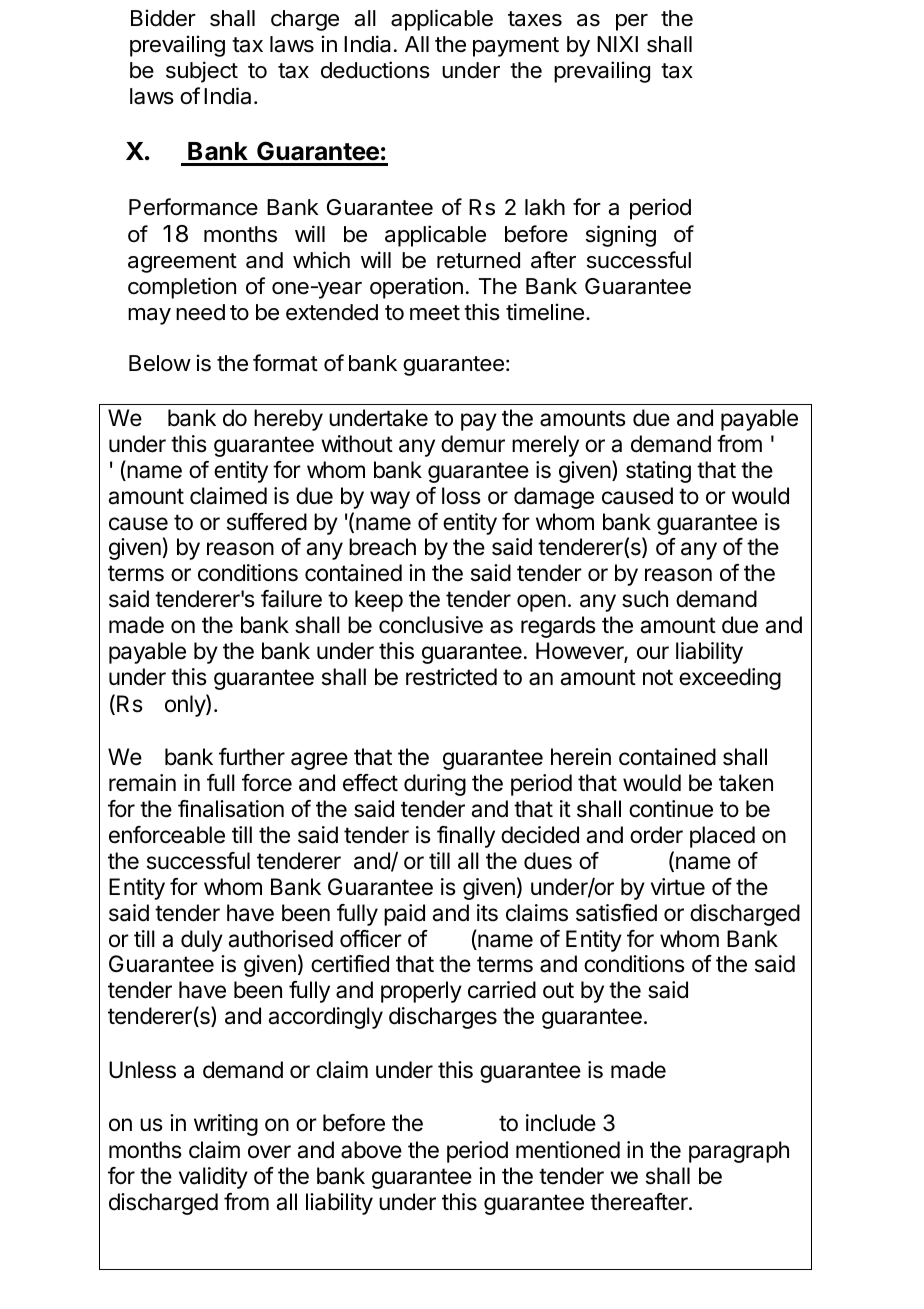 Image resolution: width=924 pixels, height=1309 pixels. What do you see at coordinates (226, 1125) in the image?
I see `writing` at bounding box center [226, 1125].
